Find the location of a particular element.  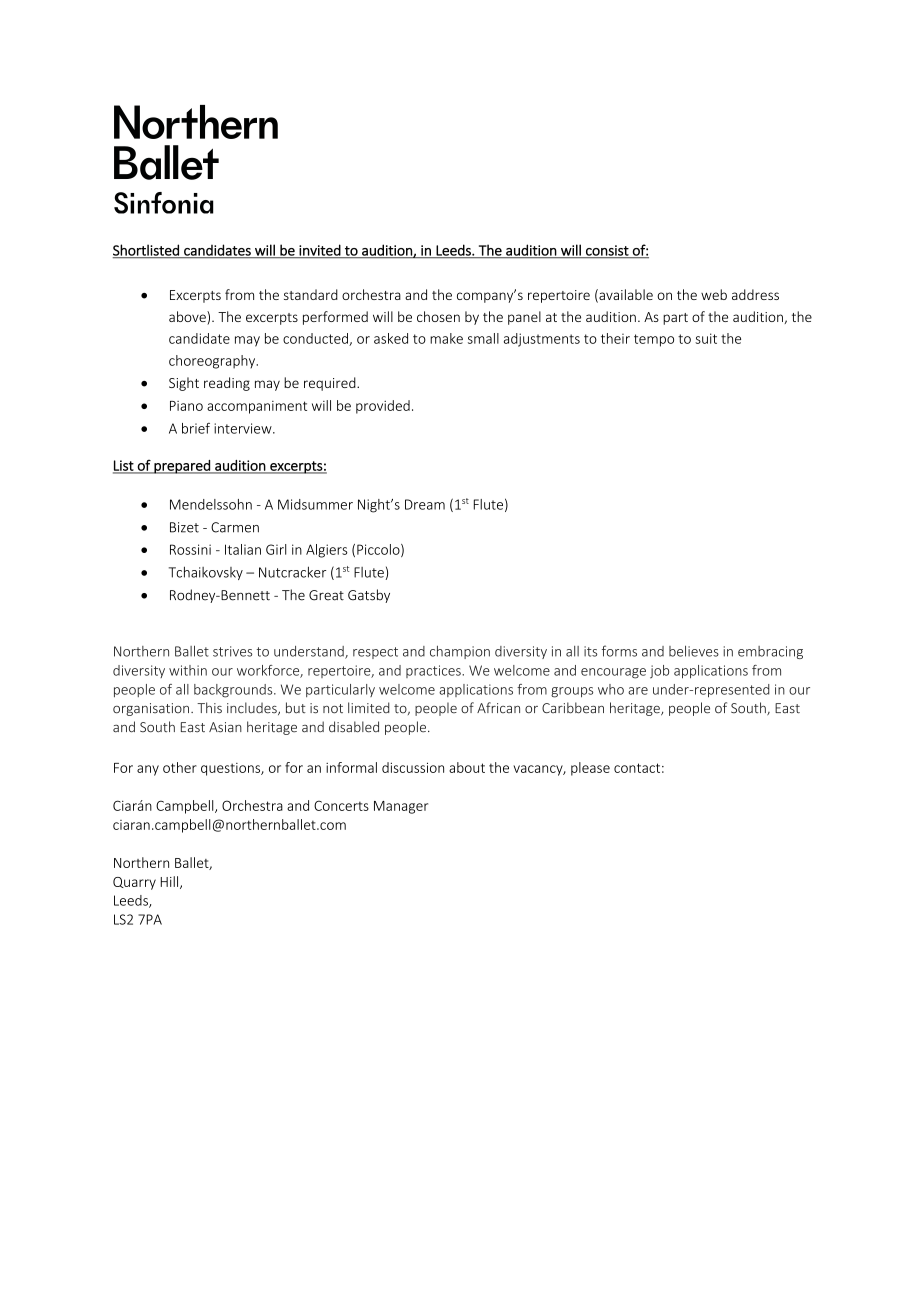

please is located at coordinates (590, 769).
